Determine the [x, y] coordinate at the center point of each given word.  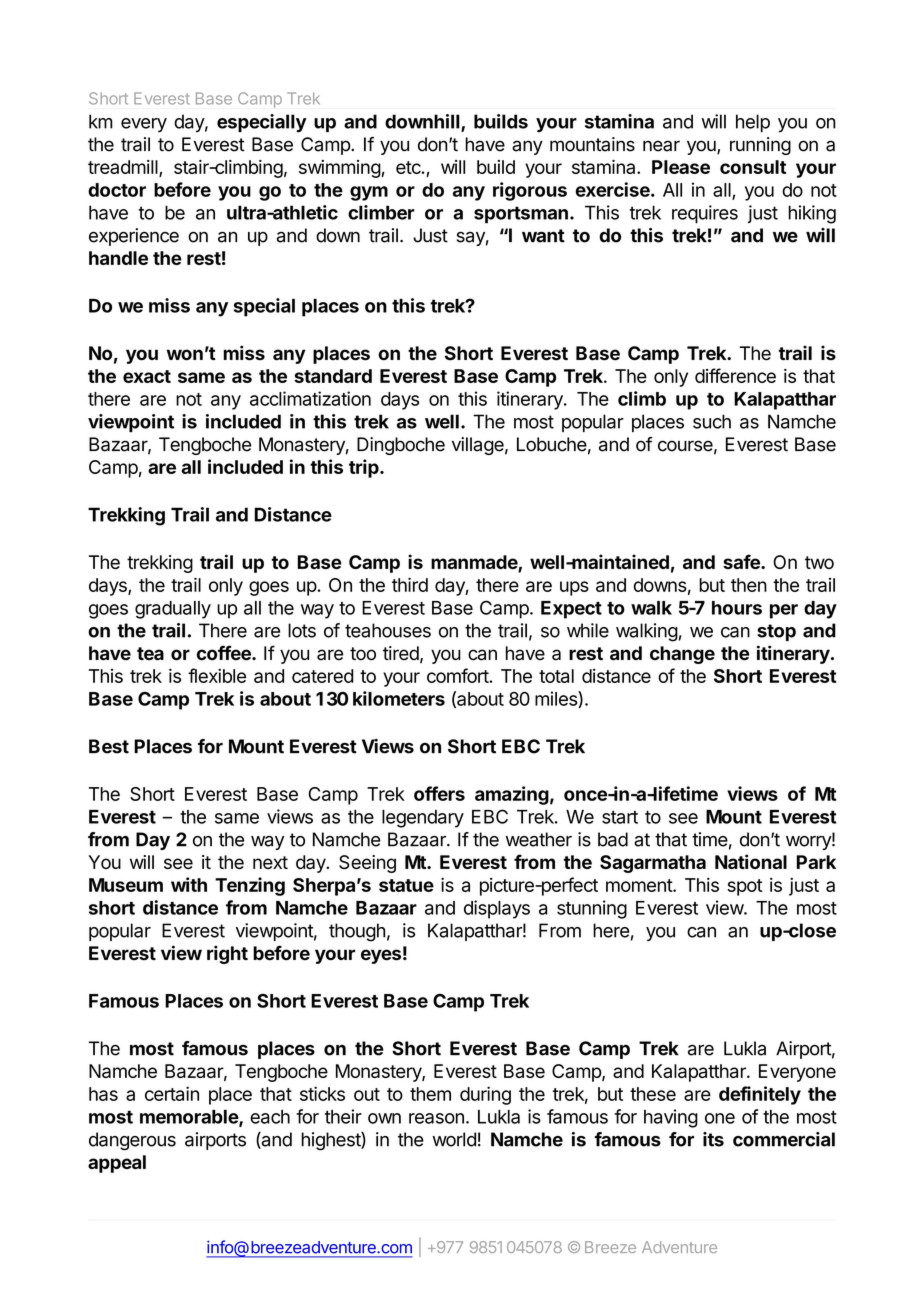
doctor [117, 190]
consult [753, 167]
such [712, 421]
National [751, 861]
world [454, 1139]
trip [365, 468]
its [713, 1139]
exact [147, 376]
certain [172, 1093]
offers [439, 793]
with [189, 884]
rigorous [530, 191]
